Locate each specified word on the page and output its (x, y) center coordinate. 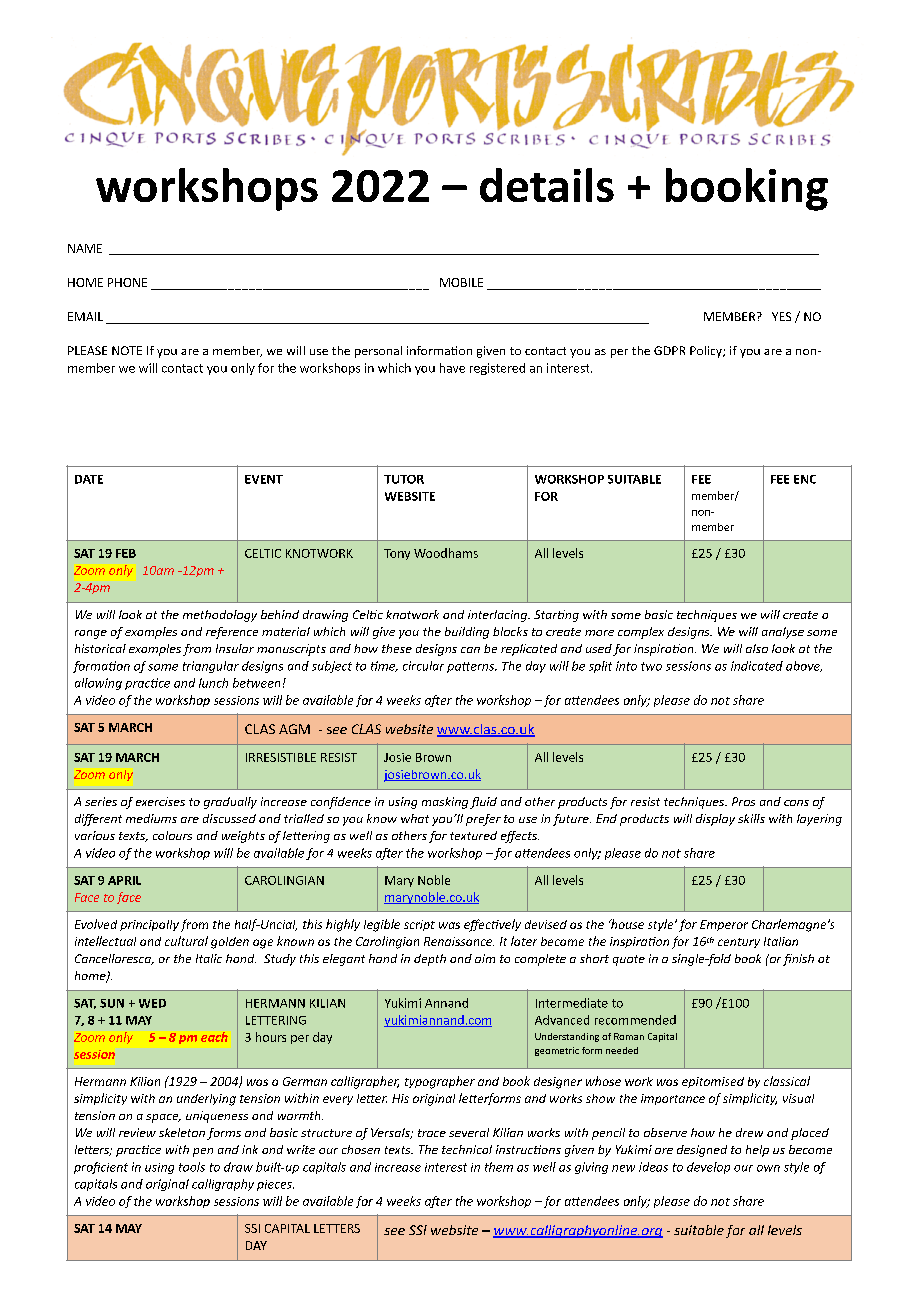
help (757, 1151)
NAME (85, 248)
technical (467, 1149)
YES (781, 316)
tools (192, 1167)
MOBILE (461, 282)
